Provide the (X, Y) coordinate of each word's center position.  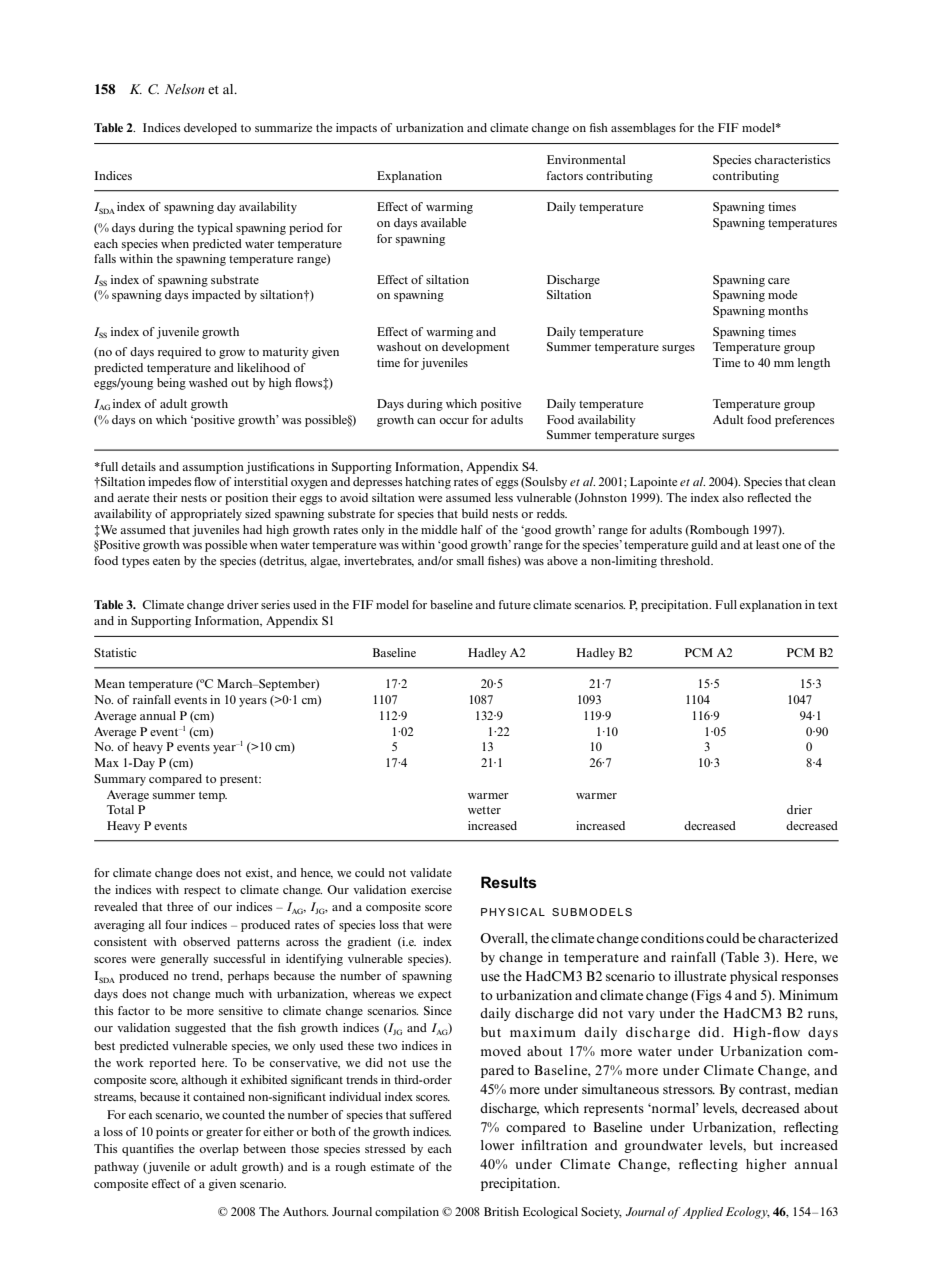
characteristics (792, 159)
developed (210, 129)
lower (497, 1145)
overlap (219, 1150)
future (515, 604)
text (828, 605)
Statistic (115, 652)
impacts (356, 129)
